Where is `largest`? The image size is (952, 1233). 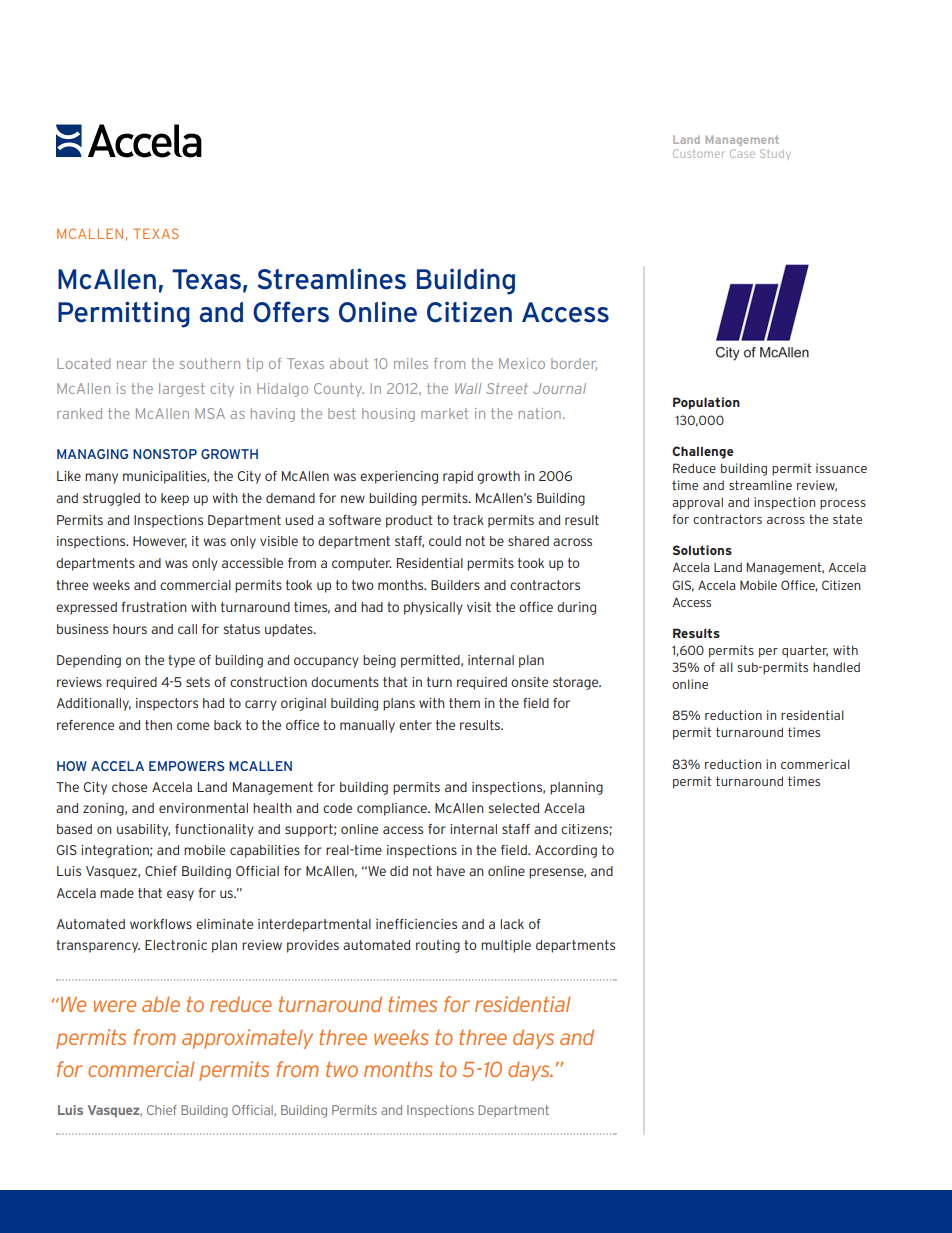 largest is located at coordinates (182, 390).
